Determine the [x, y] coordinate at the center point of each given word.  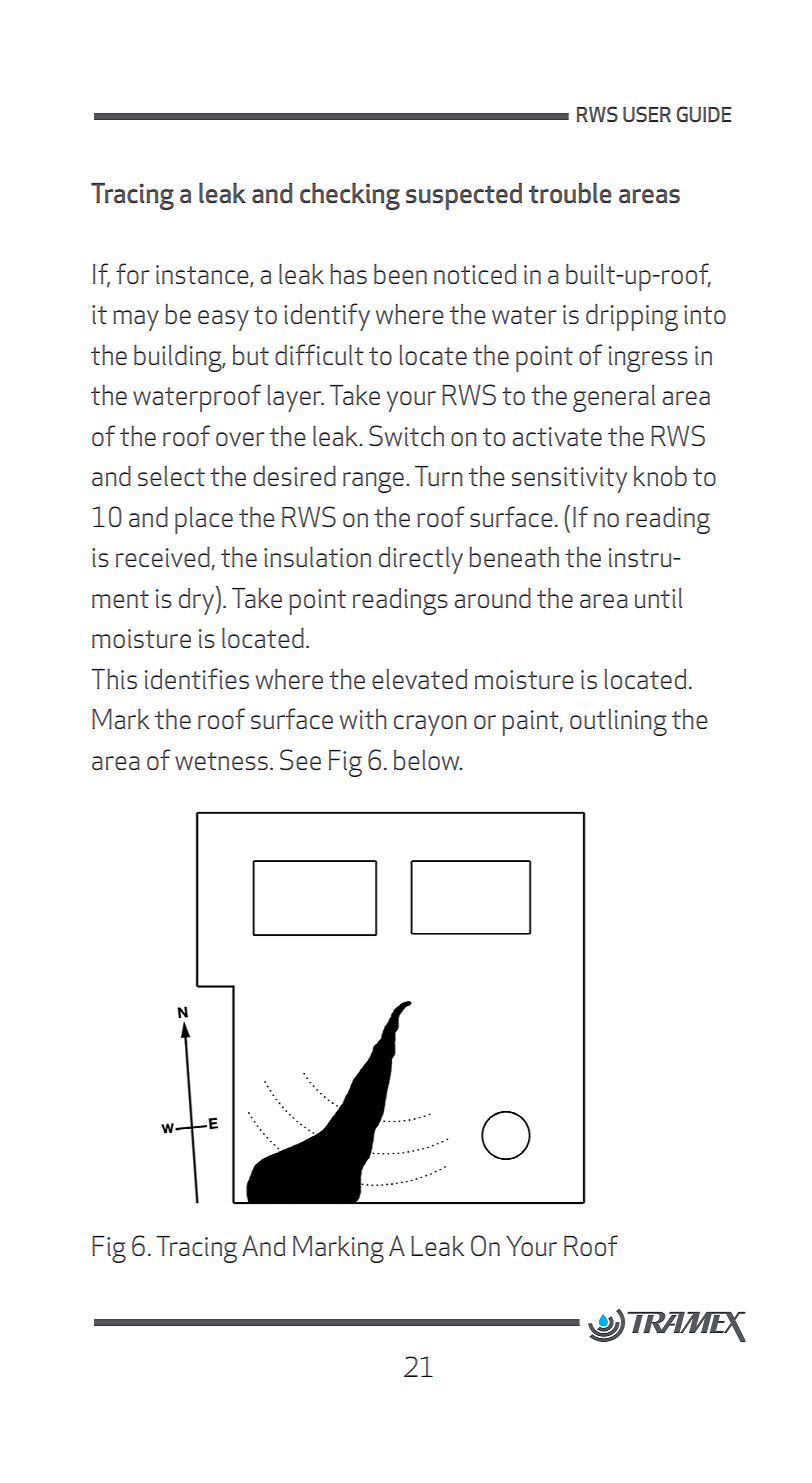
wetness [221, 761]
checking [350, 196]
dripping [632, 317]
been [400, 274]
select [171, 476]
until [658, 598]
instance [203, 275]
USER [647, 114]
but [251, 355]
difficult [319, 354]
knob [660, 476]
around [492, 598]
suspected [464, 196]
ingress [648, 359]
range [373, 482]
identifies [197, 678]
